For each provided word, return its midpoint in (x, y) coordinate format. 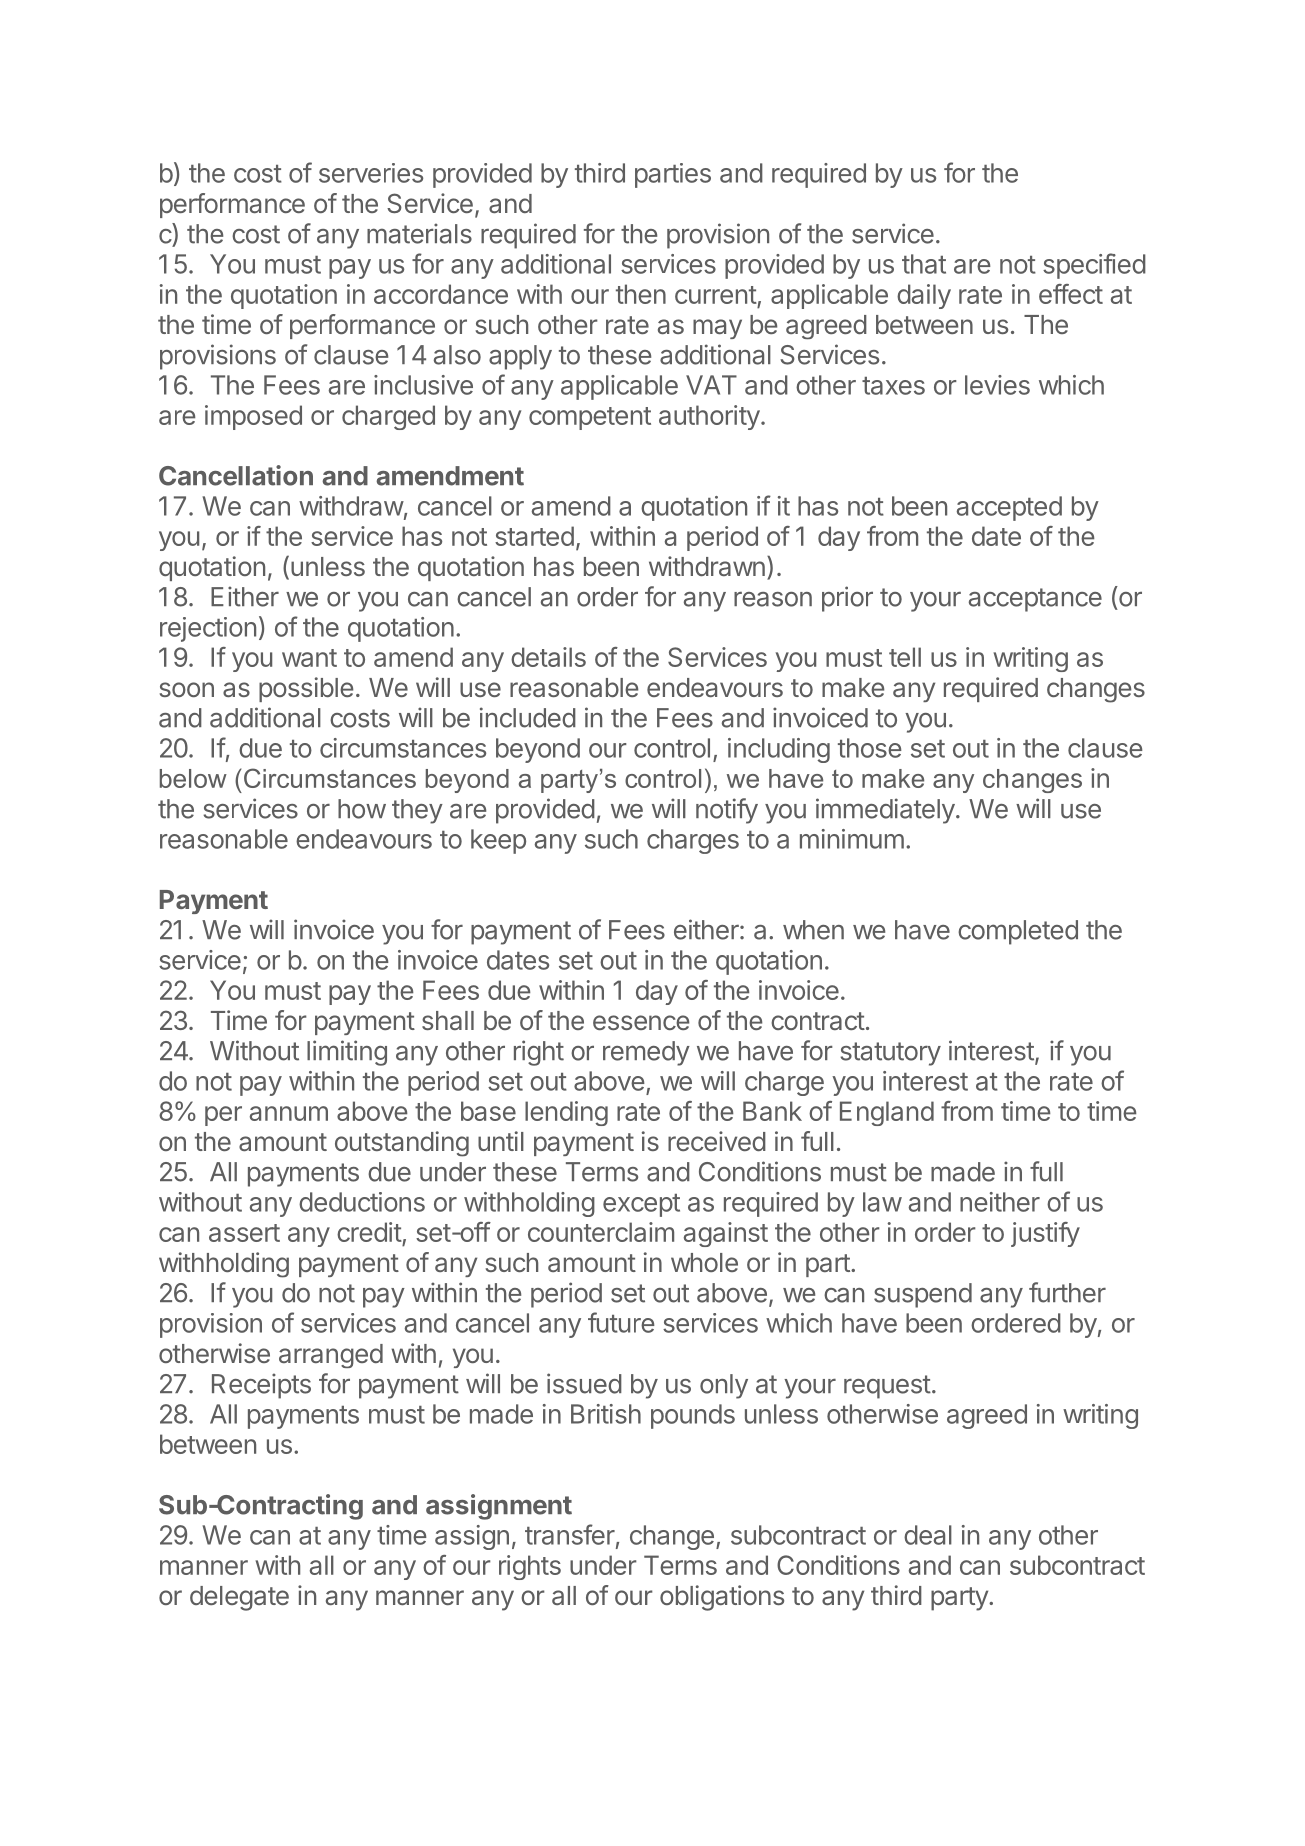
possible (306, 689)
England (887, 1113)
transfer (570, 1534)
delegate (239, 1598)
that (924, 264)
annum (289, 1113)
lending (566, 1113)
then (641, 294)
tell (905, 657)
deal (928, 1535)
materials (419, 233)
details (548, 657)
